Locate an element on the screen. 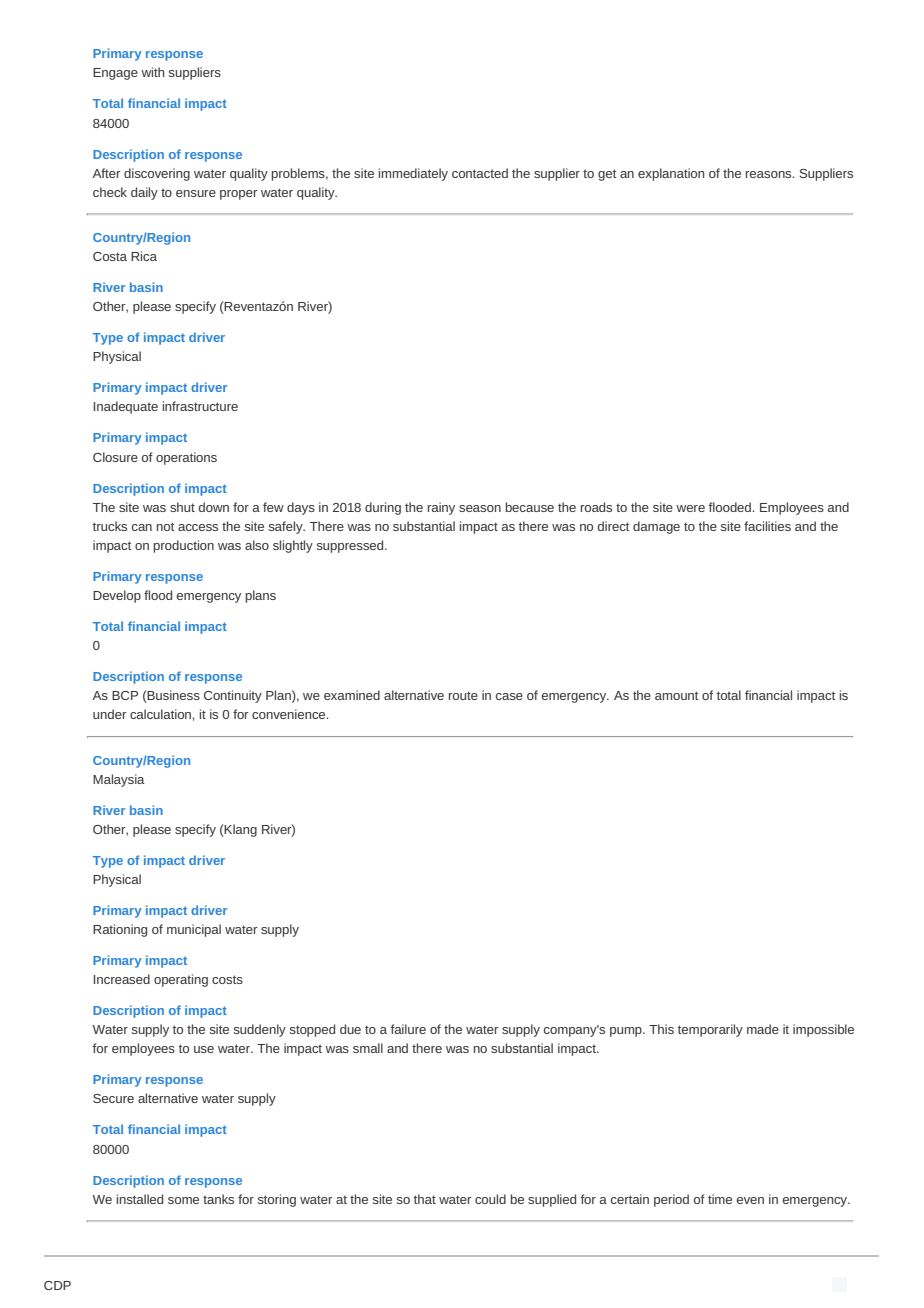 This screenshot has height=1308, width=924. route is located at coordinates (463, 695).
